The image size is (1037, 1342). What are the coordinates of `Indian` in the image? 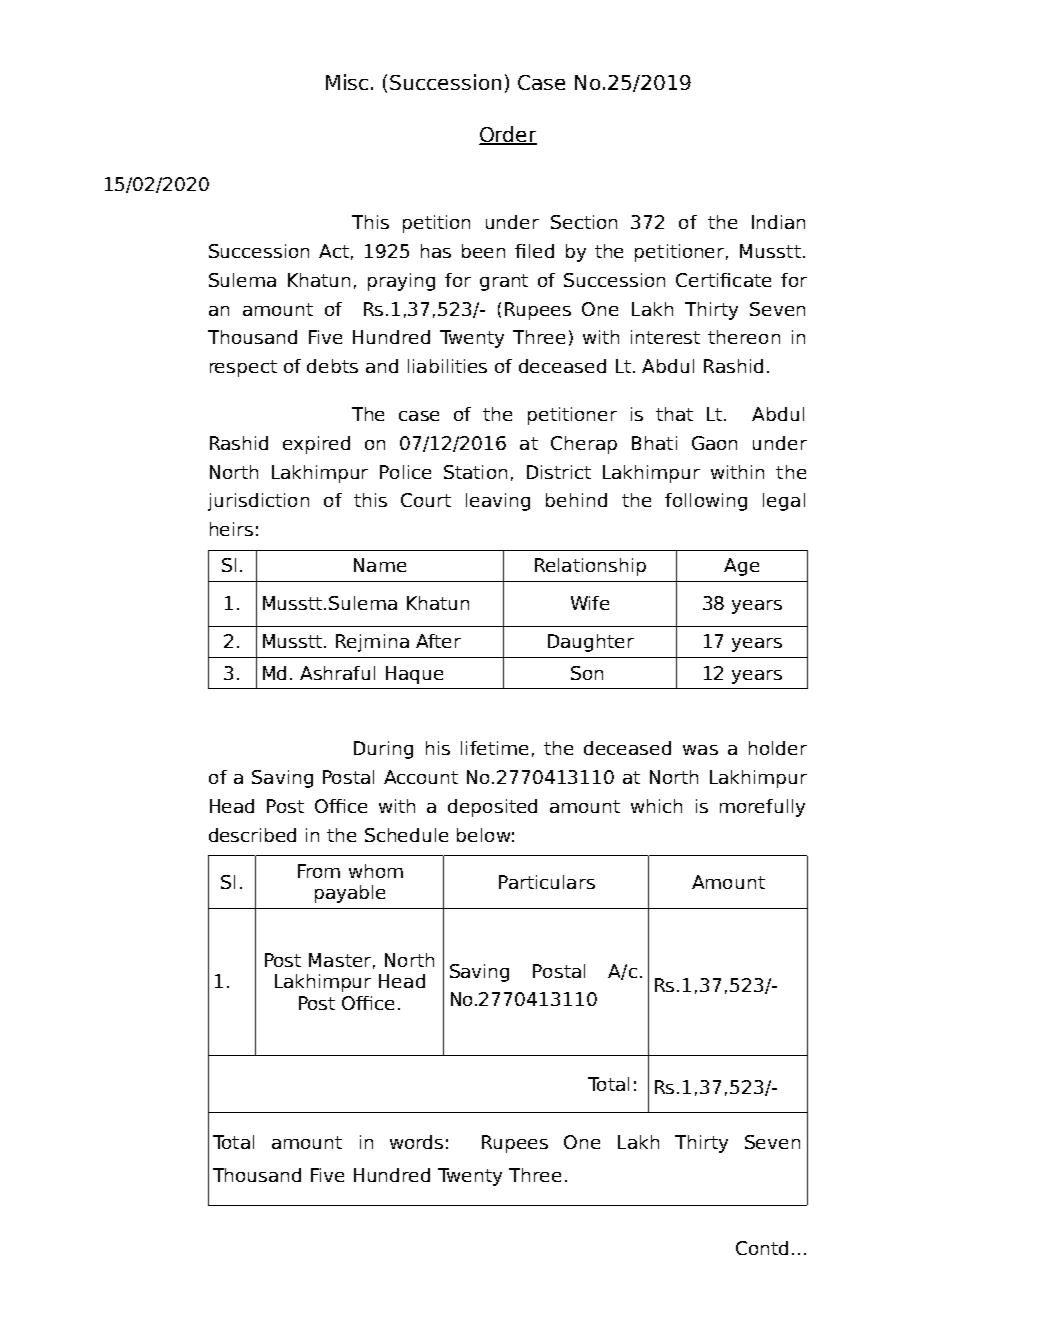 It's located at (778, 222).
